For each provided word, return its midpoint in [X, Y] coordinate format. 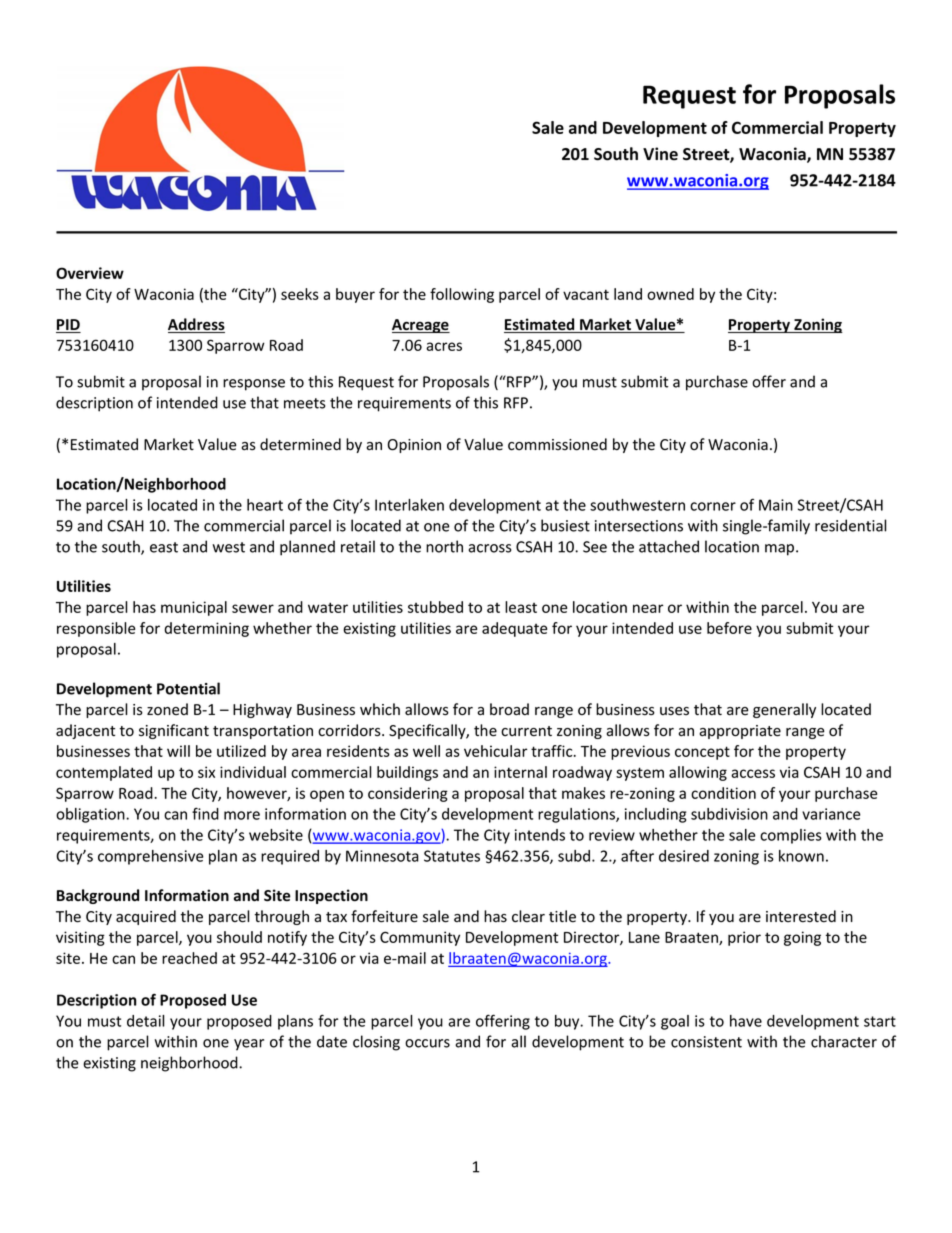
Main [776, 505]
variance [831, 814]
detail [145, 1021]
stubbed [435, 607]
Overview [90, 273]
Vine [660, 154]
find [205, 813]
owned [670, 294]
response [254, 385]
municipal [194, 608]
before [729, 628]
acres [444, 346]
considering [408, 794]
